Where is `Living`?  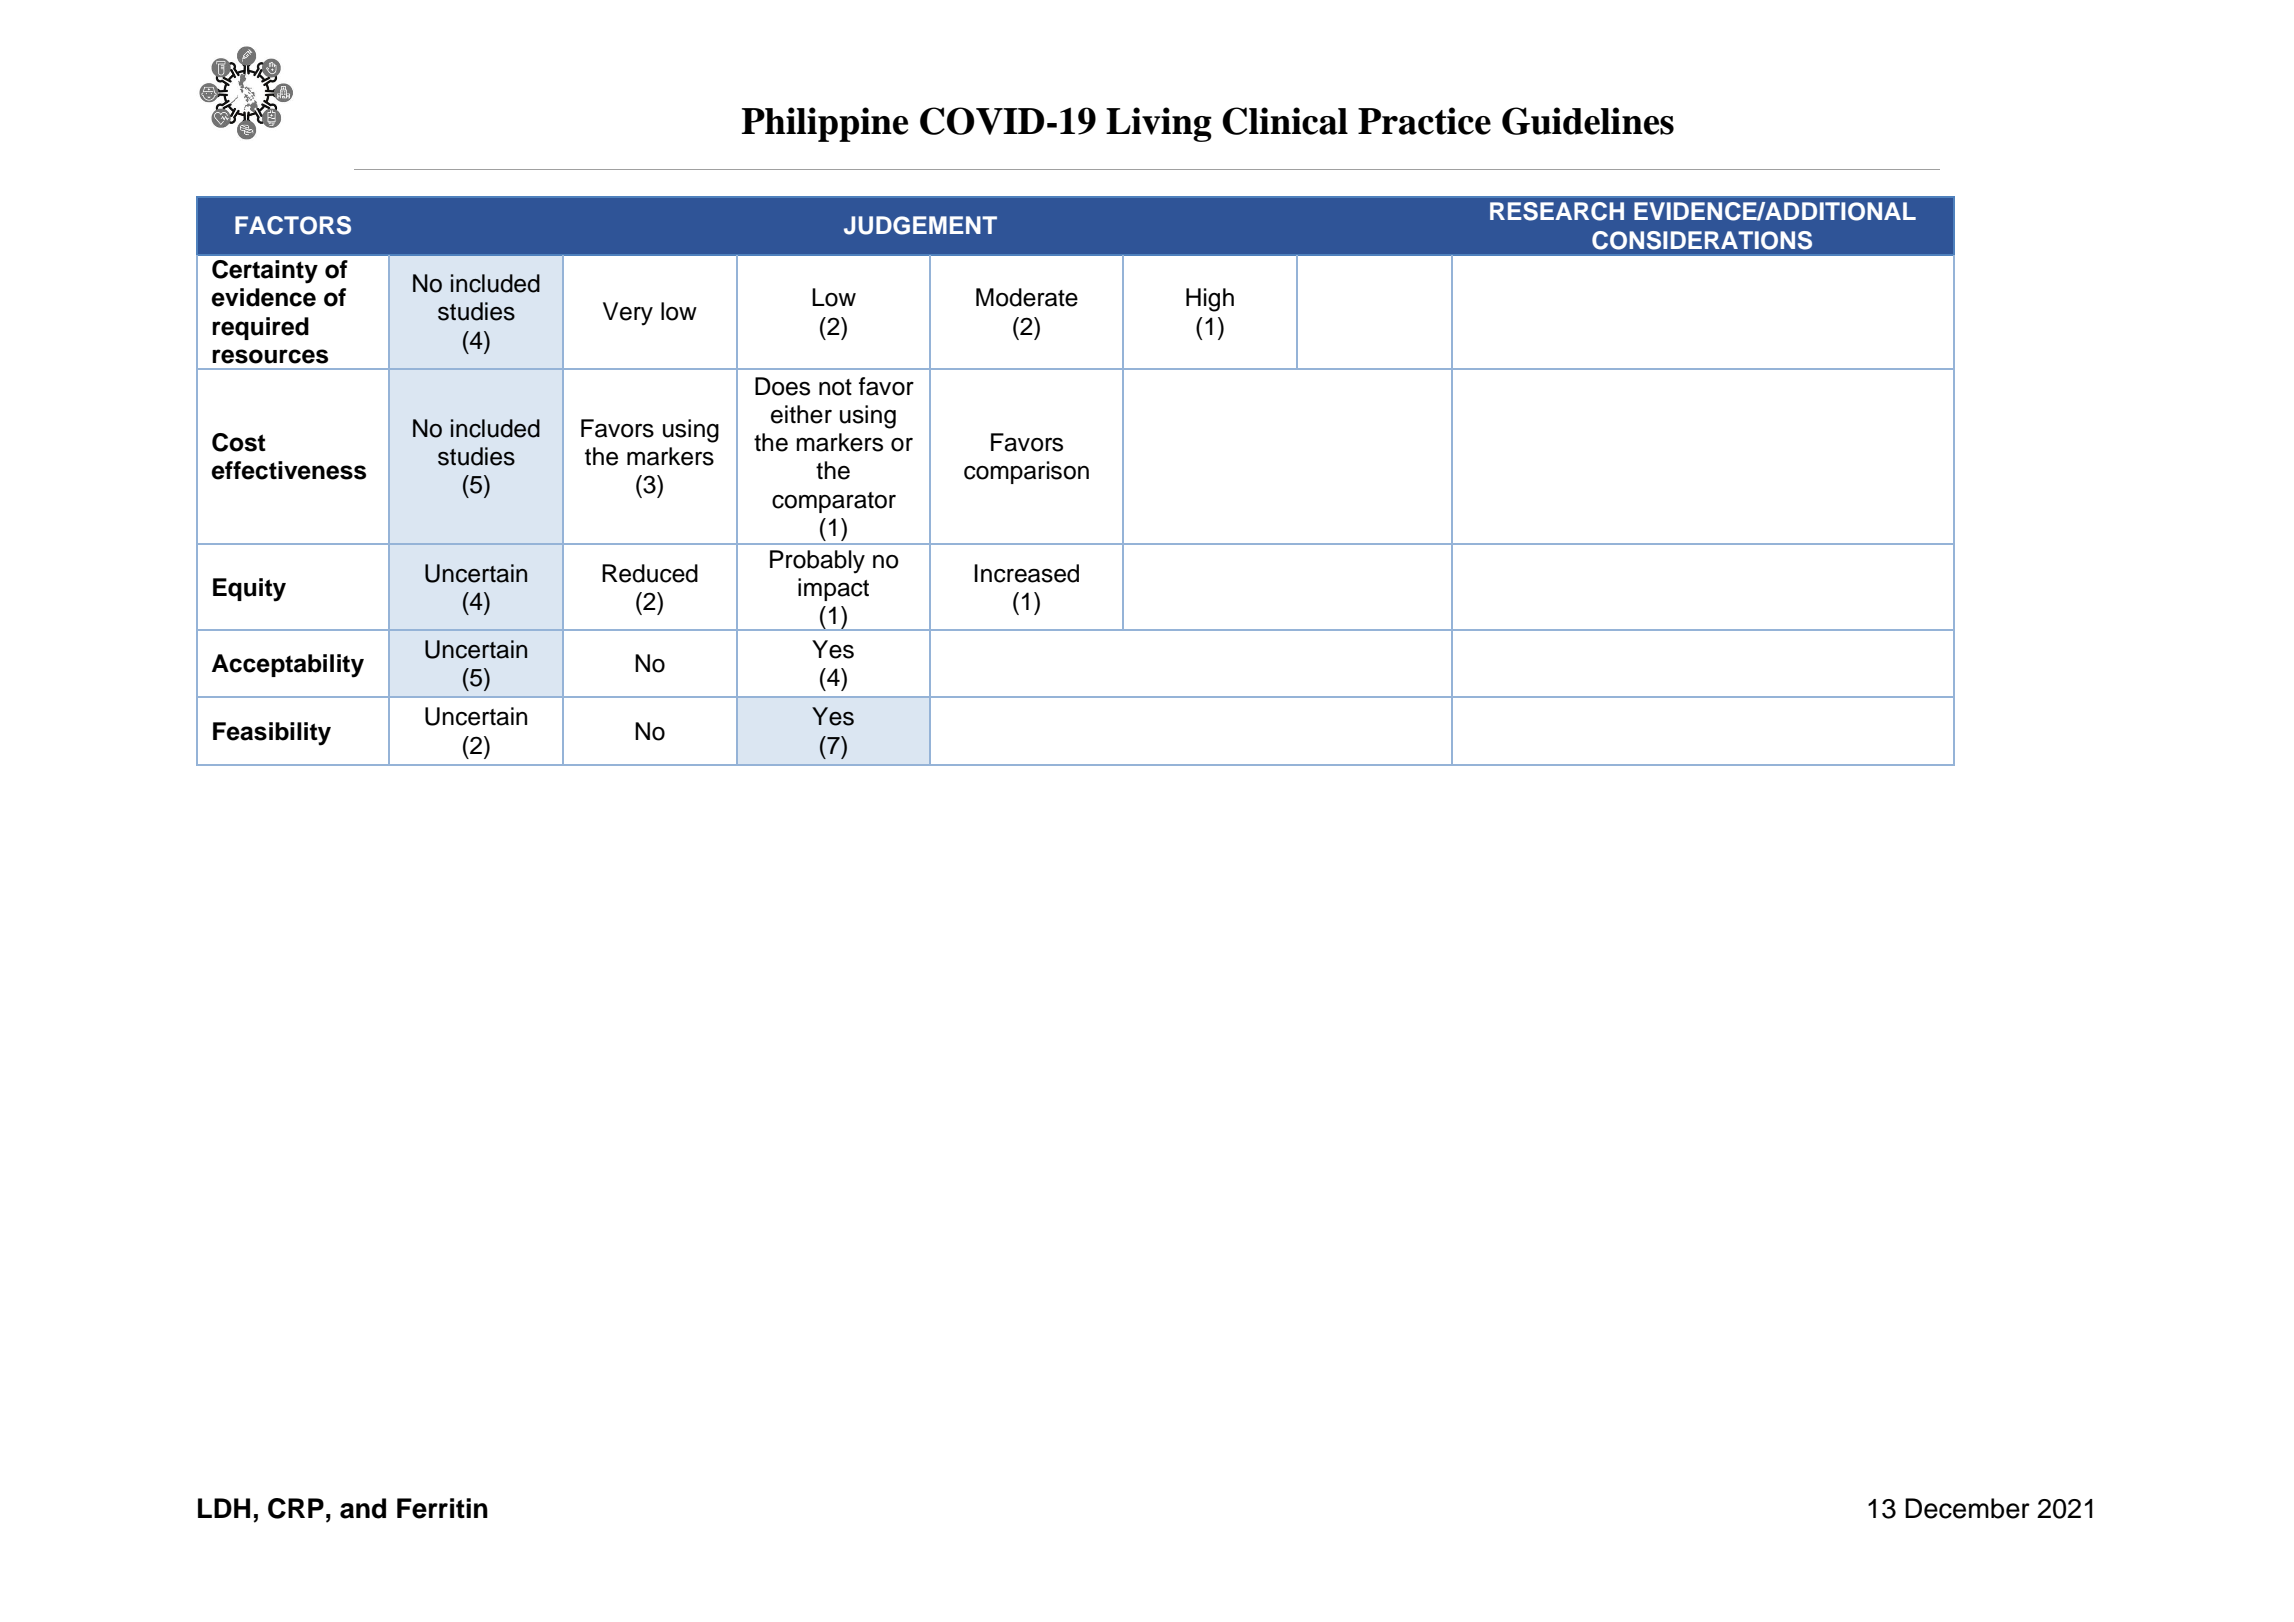 Living is located at coordinates (1159, 124).
